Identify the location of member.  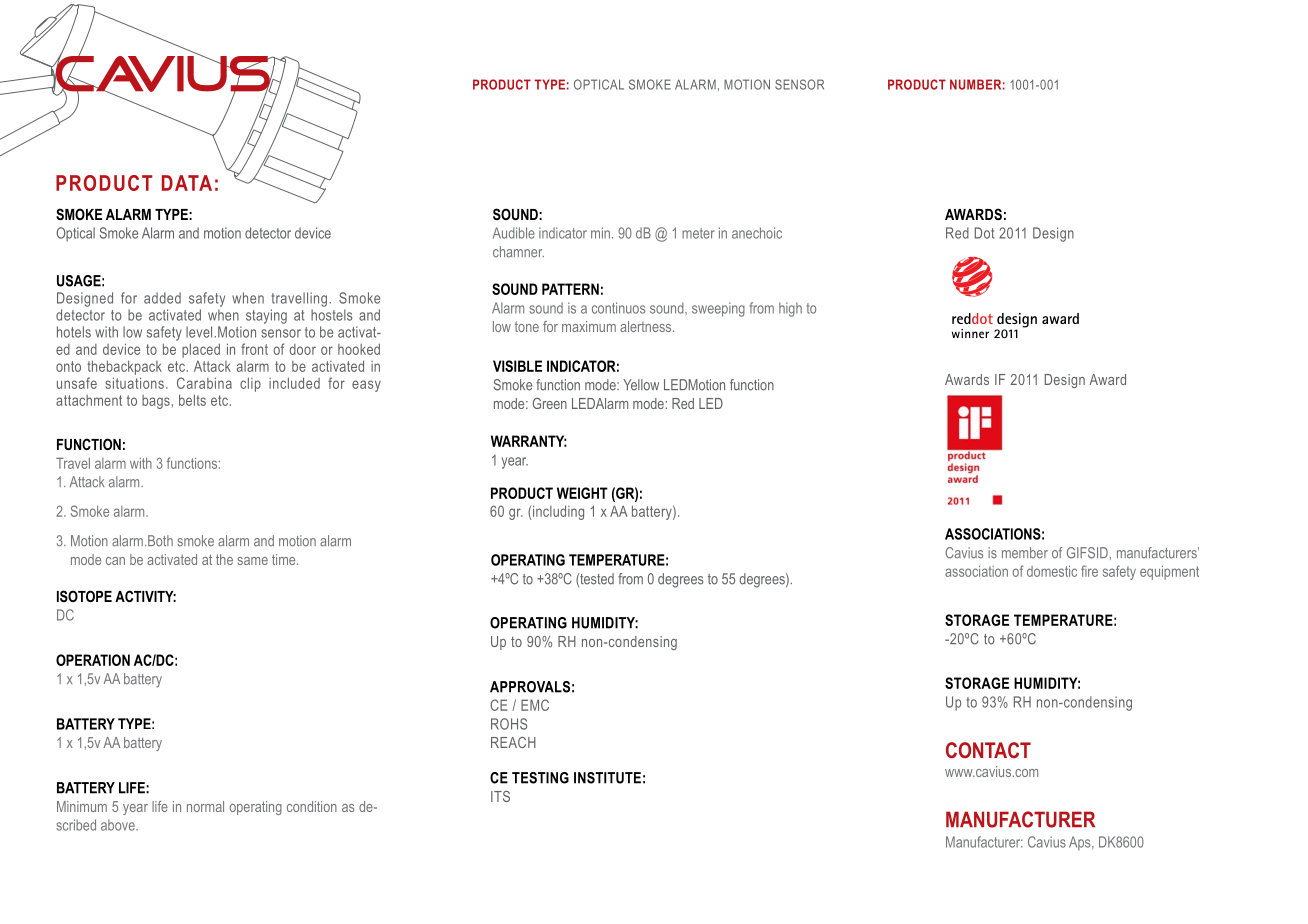
(1025, 553).
